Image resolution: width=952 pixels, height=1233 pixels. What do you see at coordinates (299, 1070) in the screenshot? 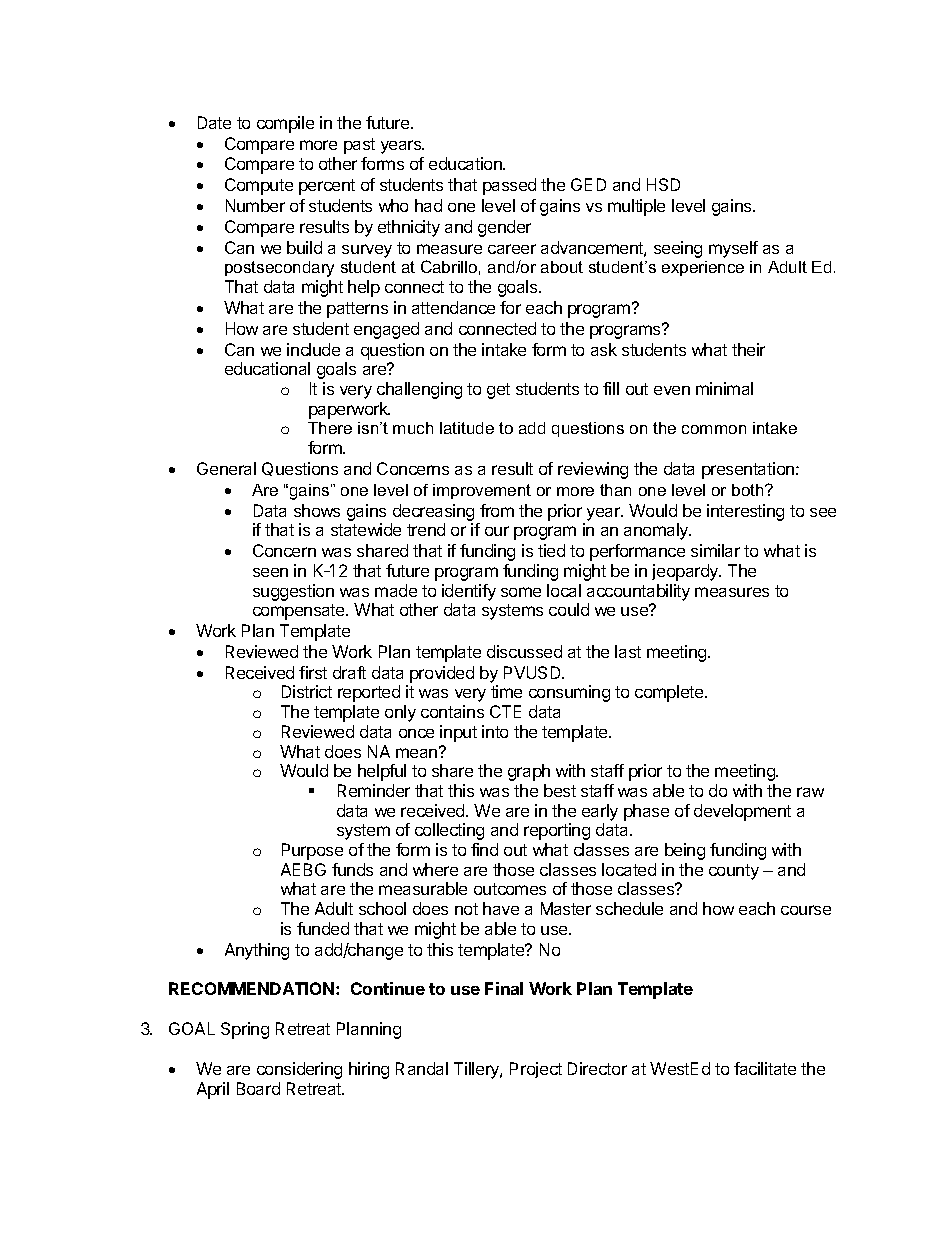
I see `considering` at bounding box center [299, 1070].
